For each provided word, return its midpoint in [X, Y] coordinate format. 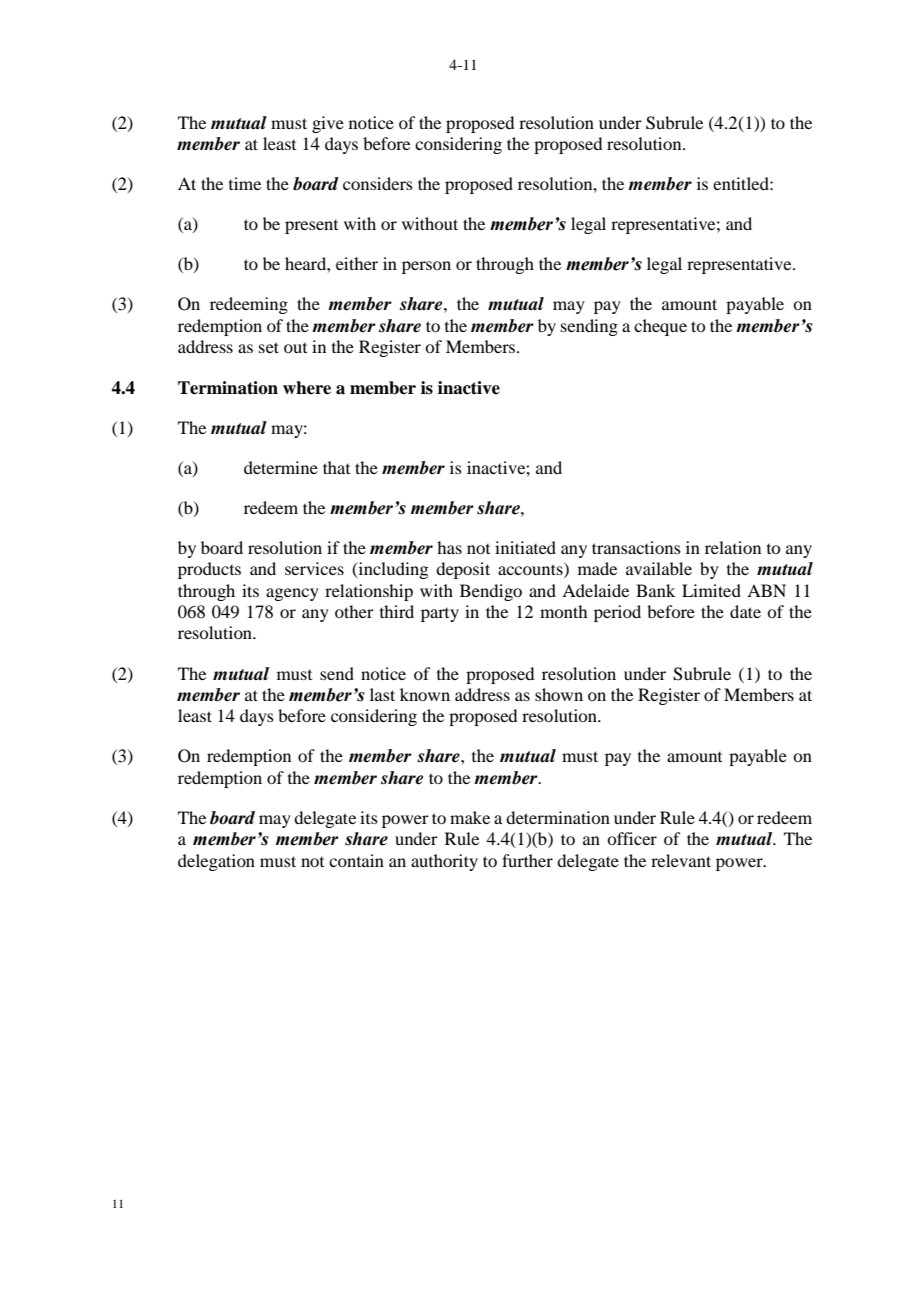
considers [378, 183]
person [426, 267]
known [425, 694]
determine [281, 467]
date [745, 611]
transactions [636, 547]
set [269, 347]
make [470, 817]
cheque [660, 327]
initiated [525, 547]
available [659, 568]
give [328, 124]
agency [292, 594]
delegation [216, 862]
